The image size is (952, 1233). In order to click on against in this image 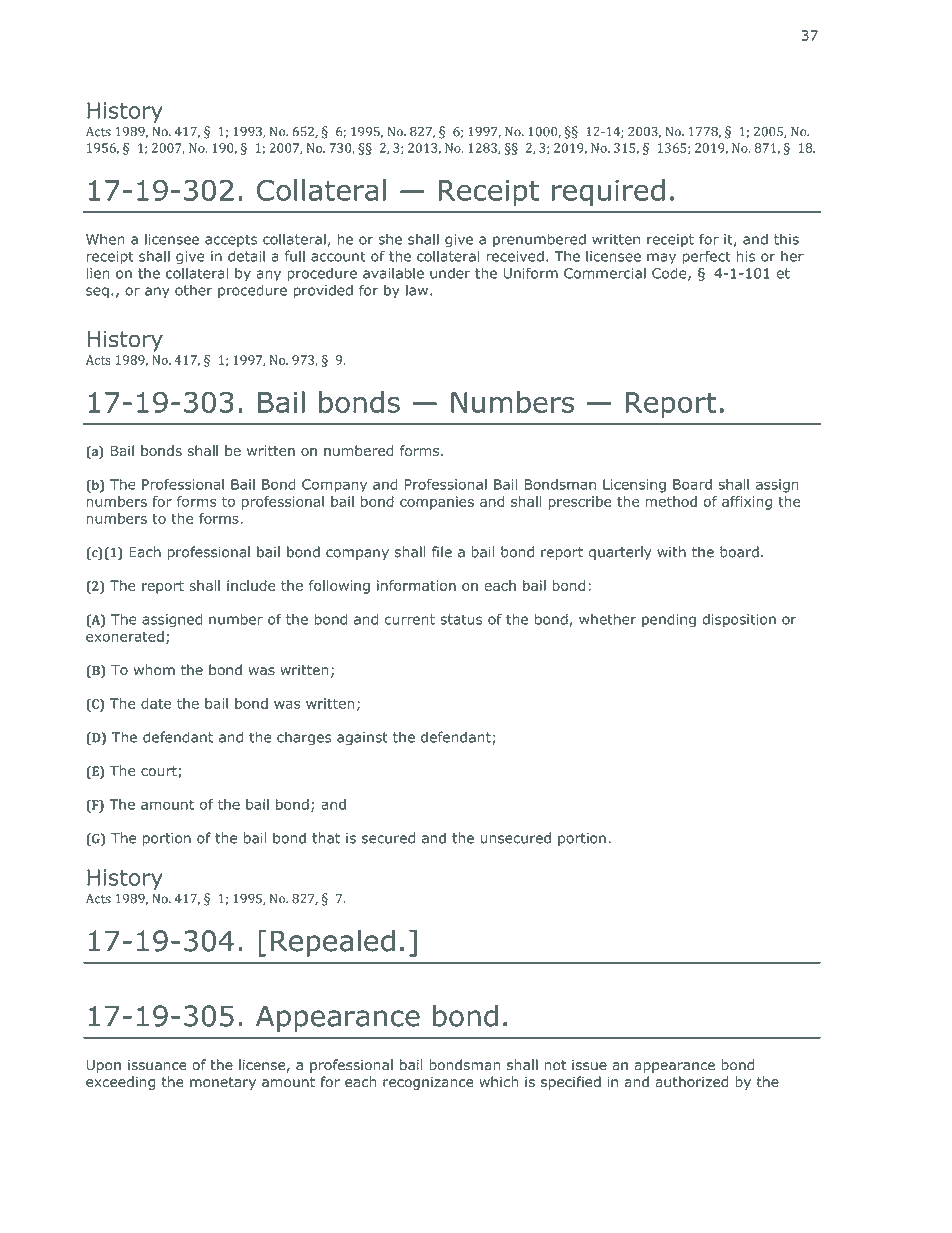, I will do `click(362, 739)`.
